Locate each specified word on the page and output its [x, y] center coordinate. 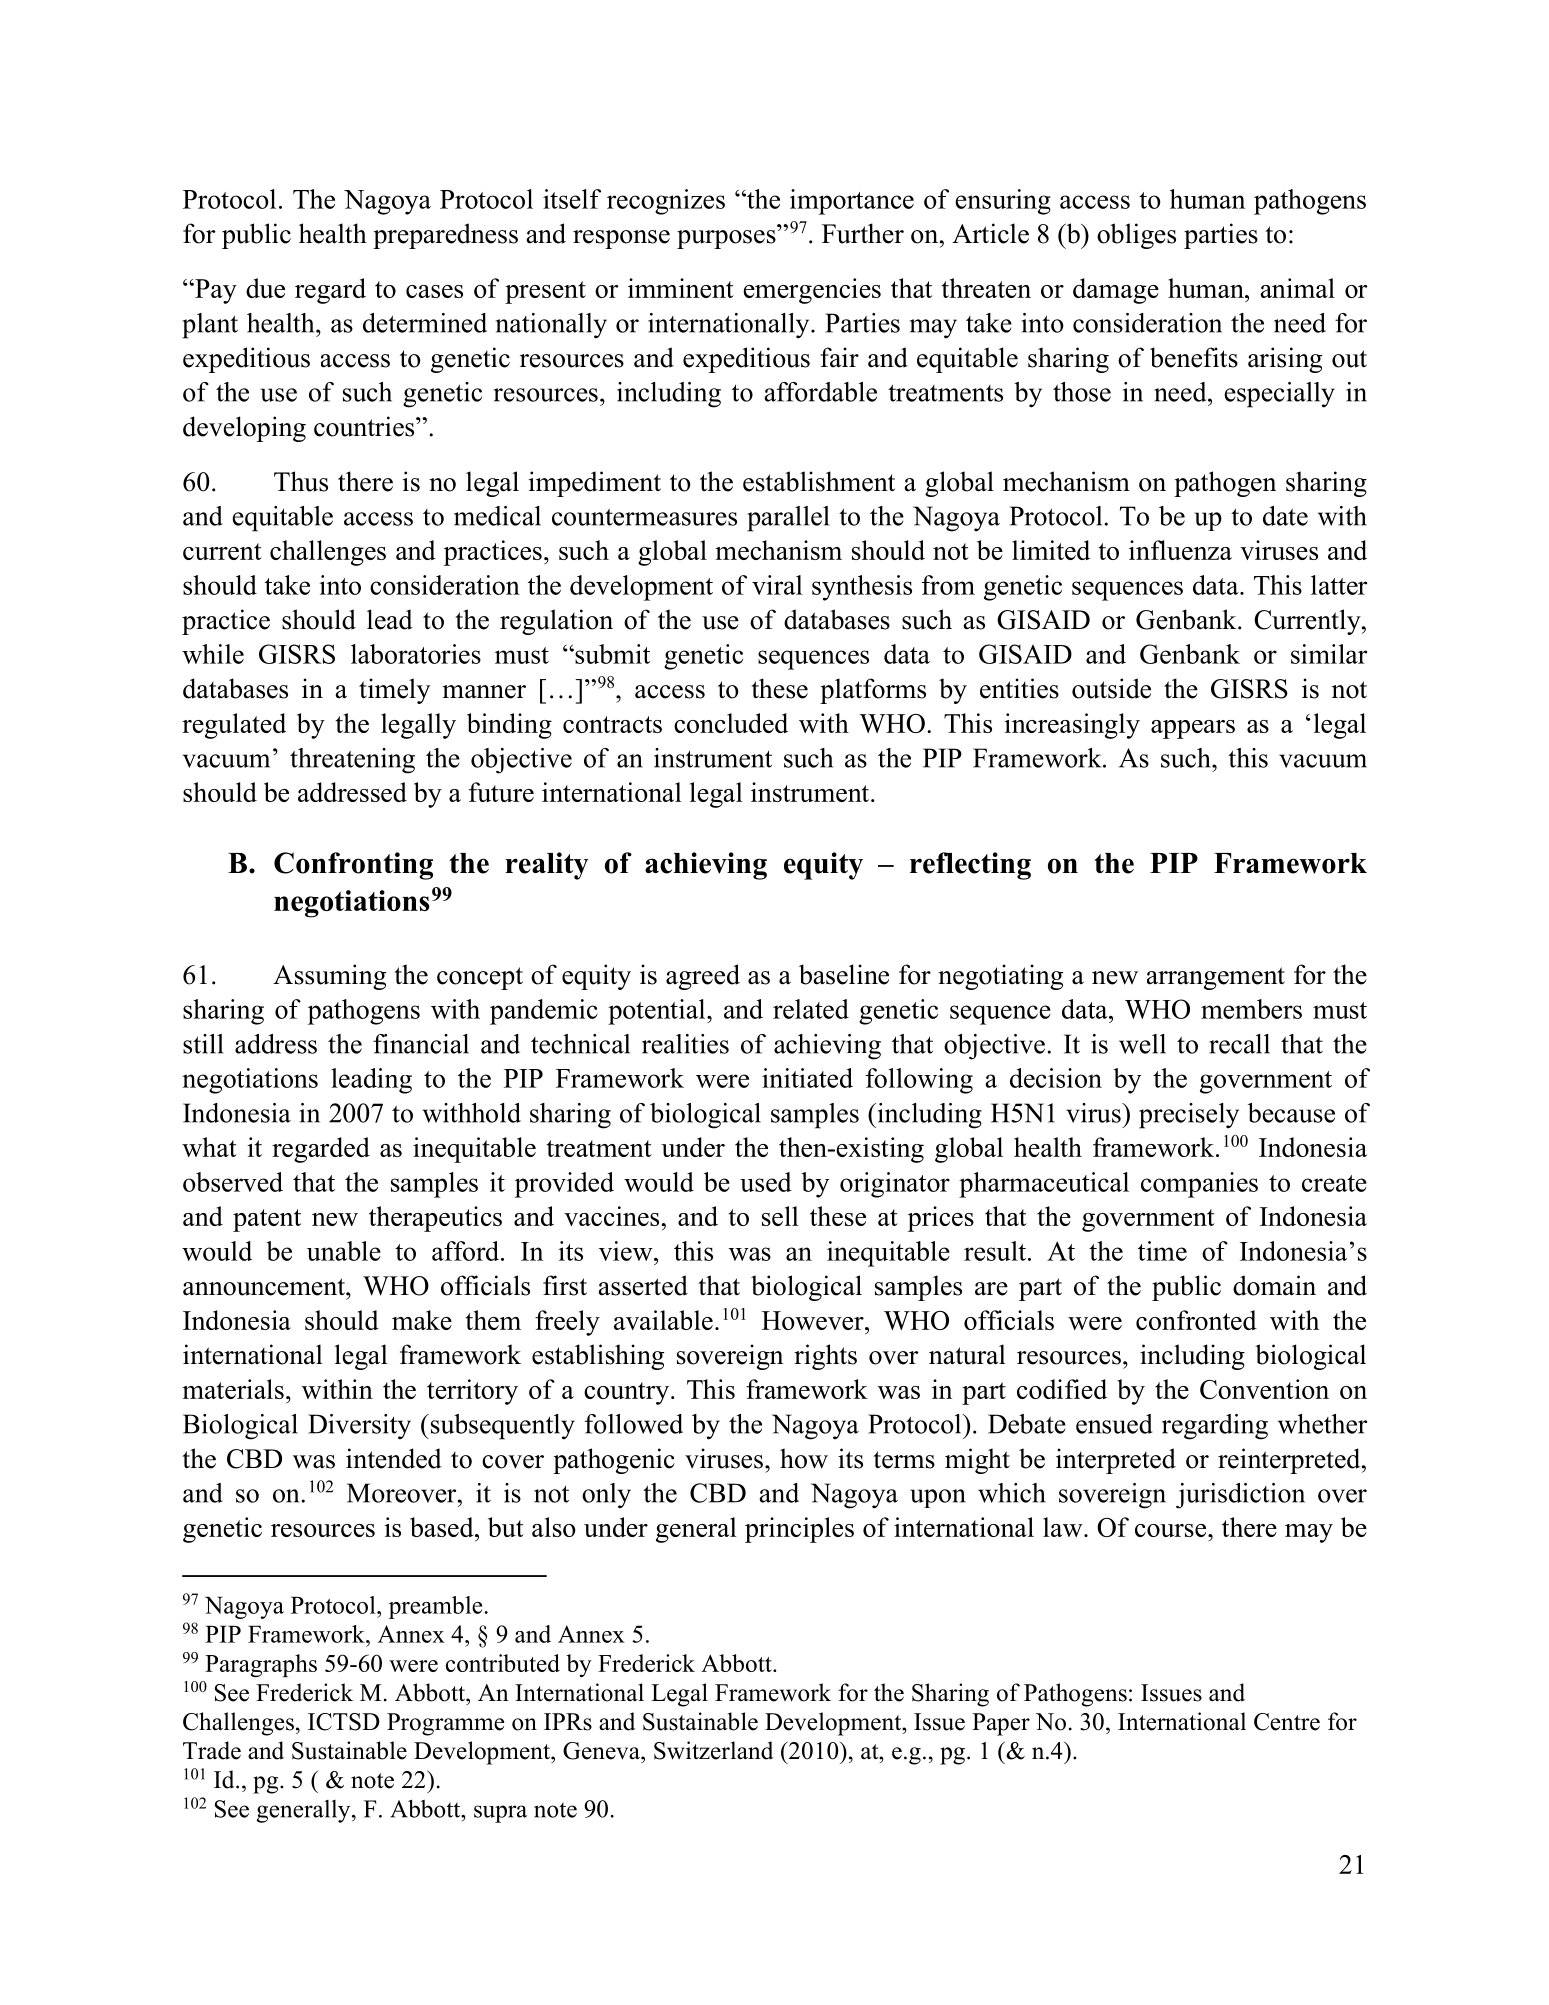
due [265, 288]
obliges [1136, 236]
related [811, 1009]
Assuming [329, 977]
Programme [445, 1724]
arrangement [1216, 978]
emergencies [812, 291]
